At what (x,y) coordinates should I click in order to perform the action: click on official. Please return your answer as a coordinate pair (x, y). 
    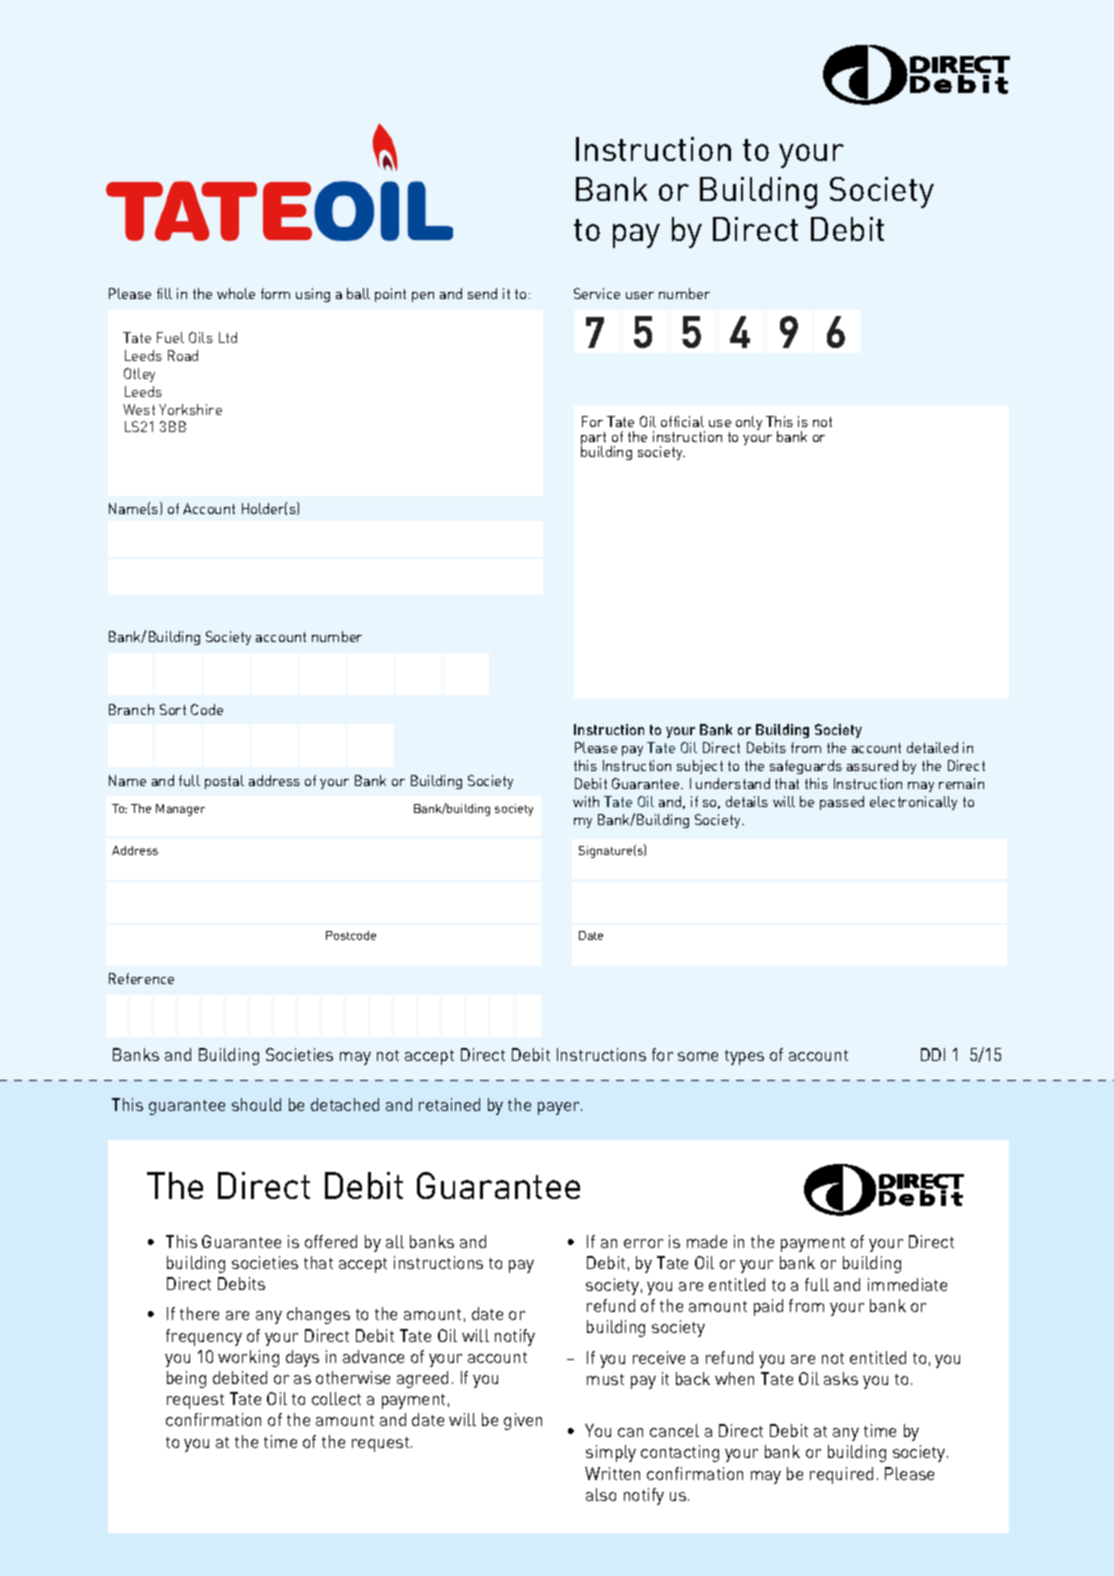
    Looking at the image, I should click on (682, 421).
